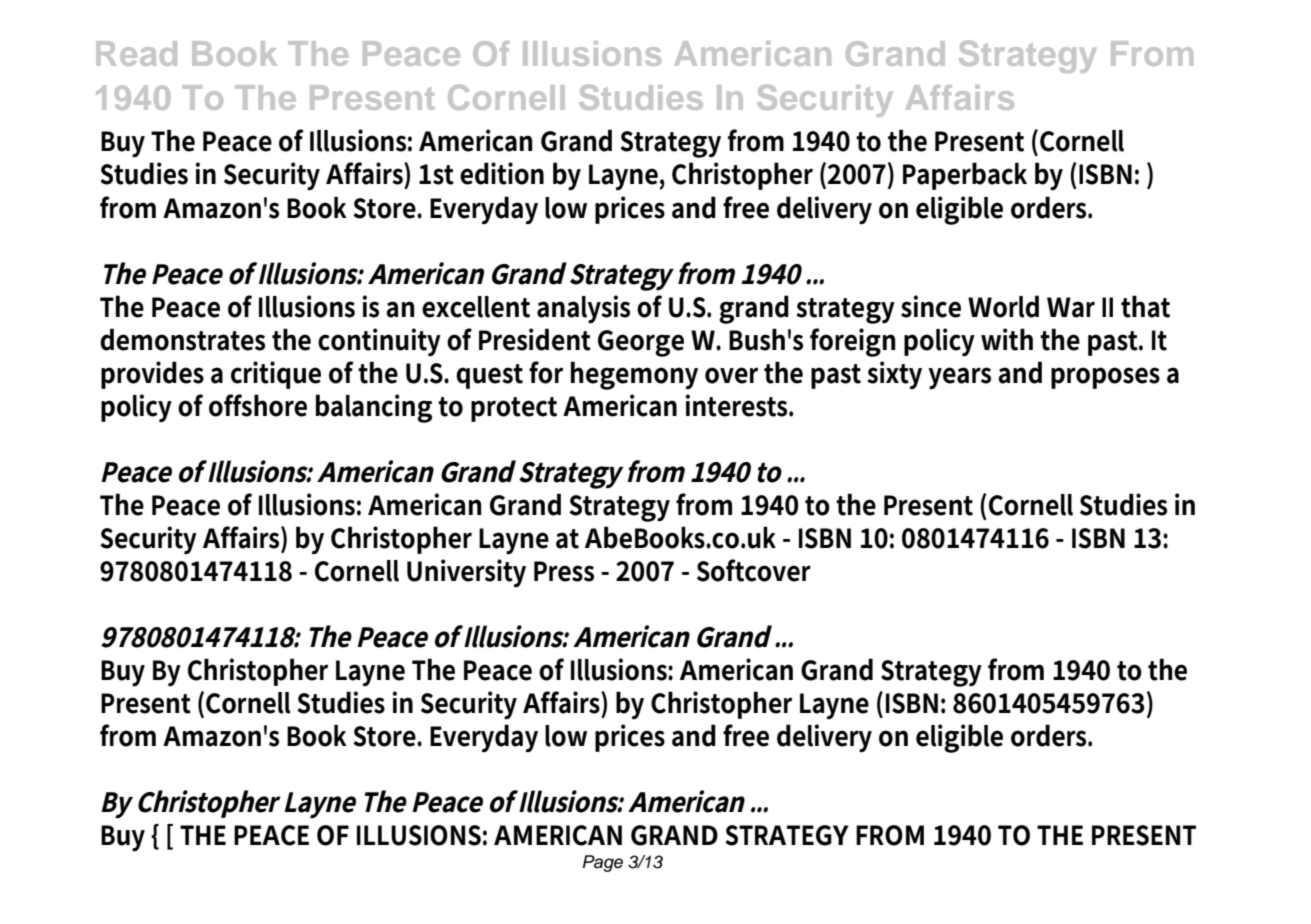  Describe the element at coordinates (959, 378) in the image. I see `years` at that location.
